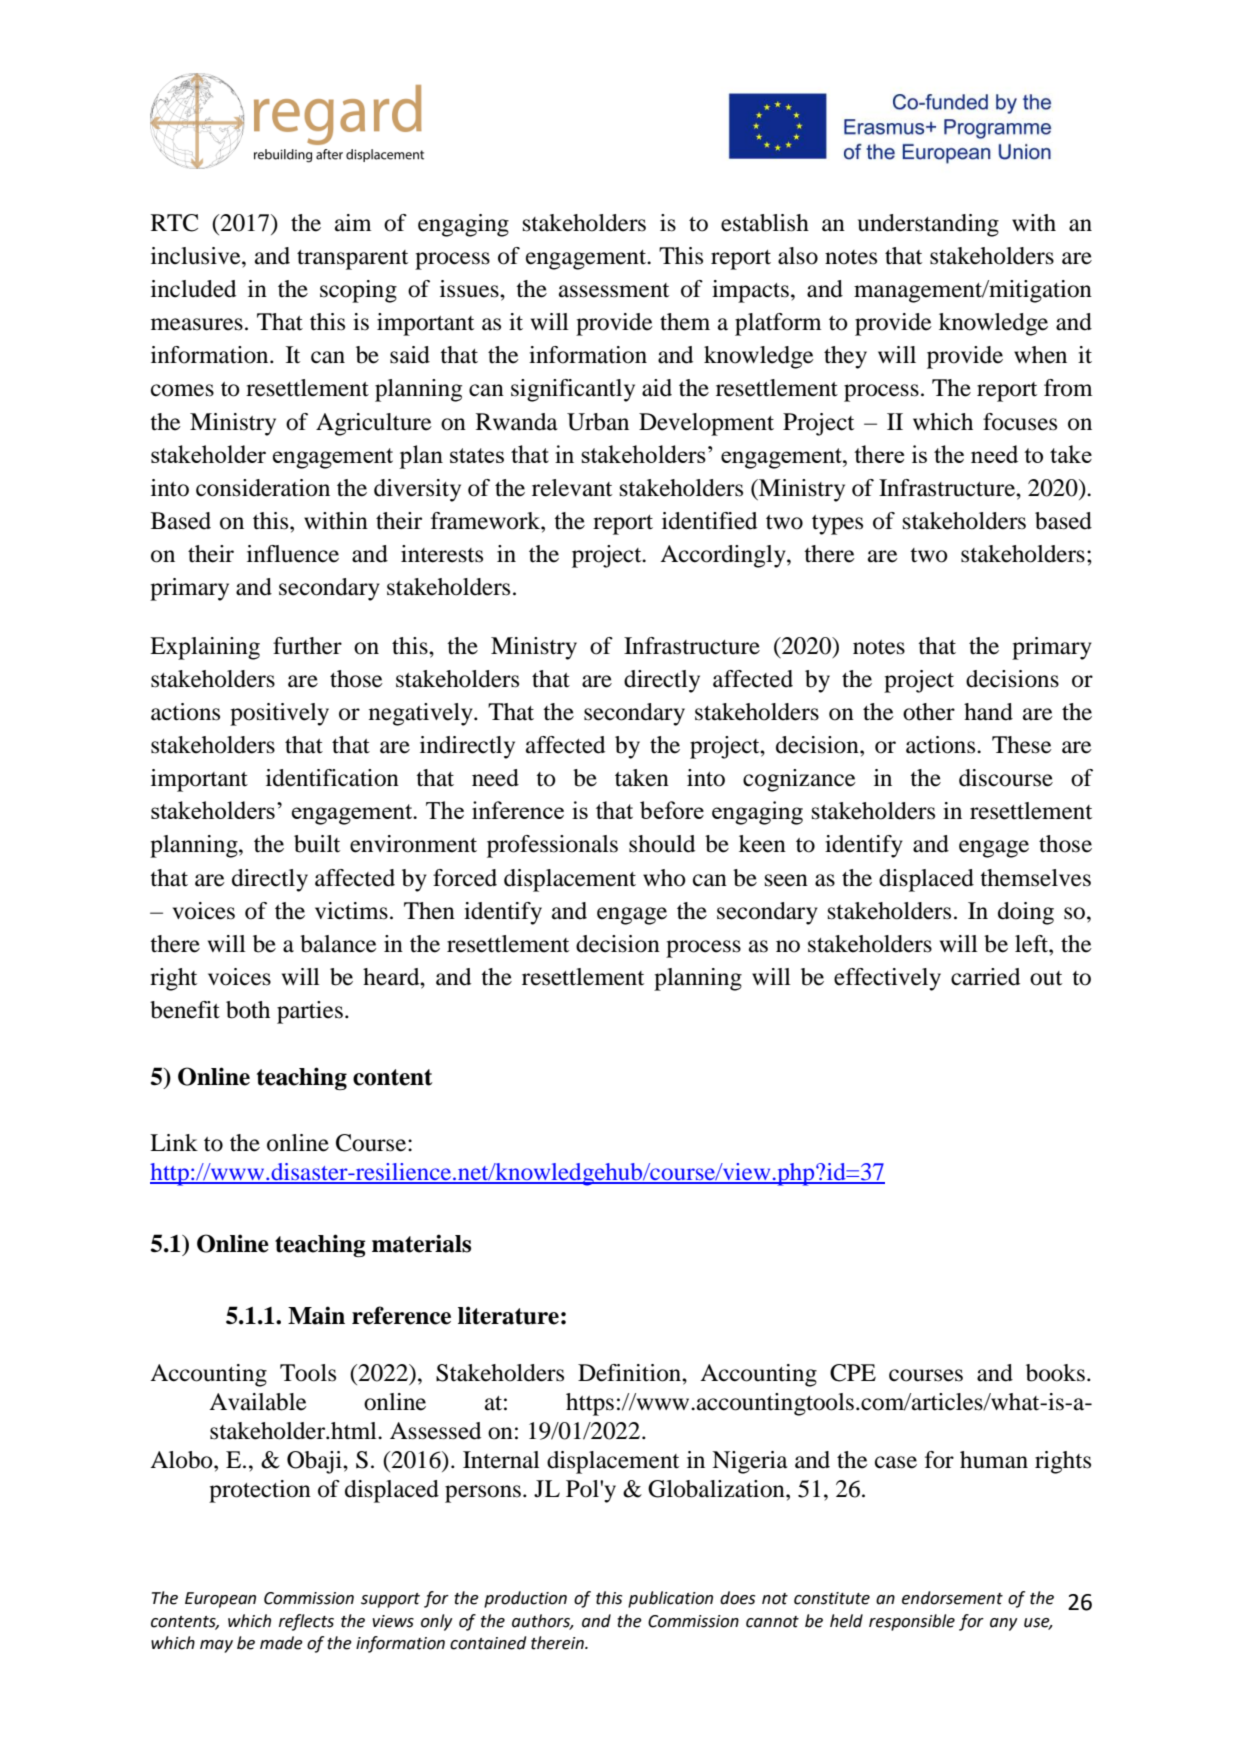 The width and height of the screenshot is (1243, 1759). What do you see at coordinates (614, 290) in the screenshot?
I see `assessment` at bounding box center [614, 290].
